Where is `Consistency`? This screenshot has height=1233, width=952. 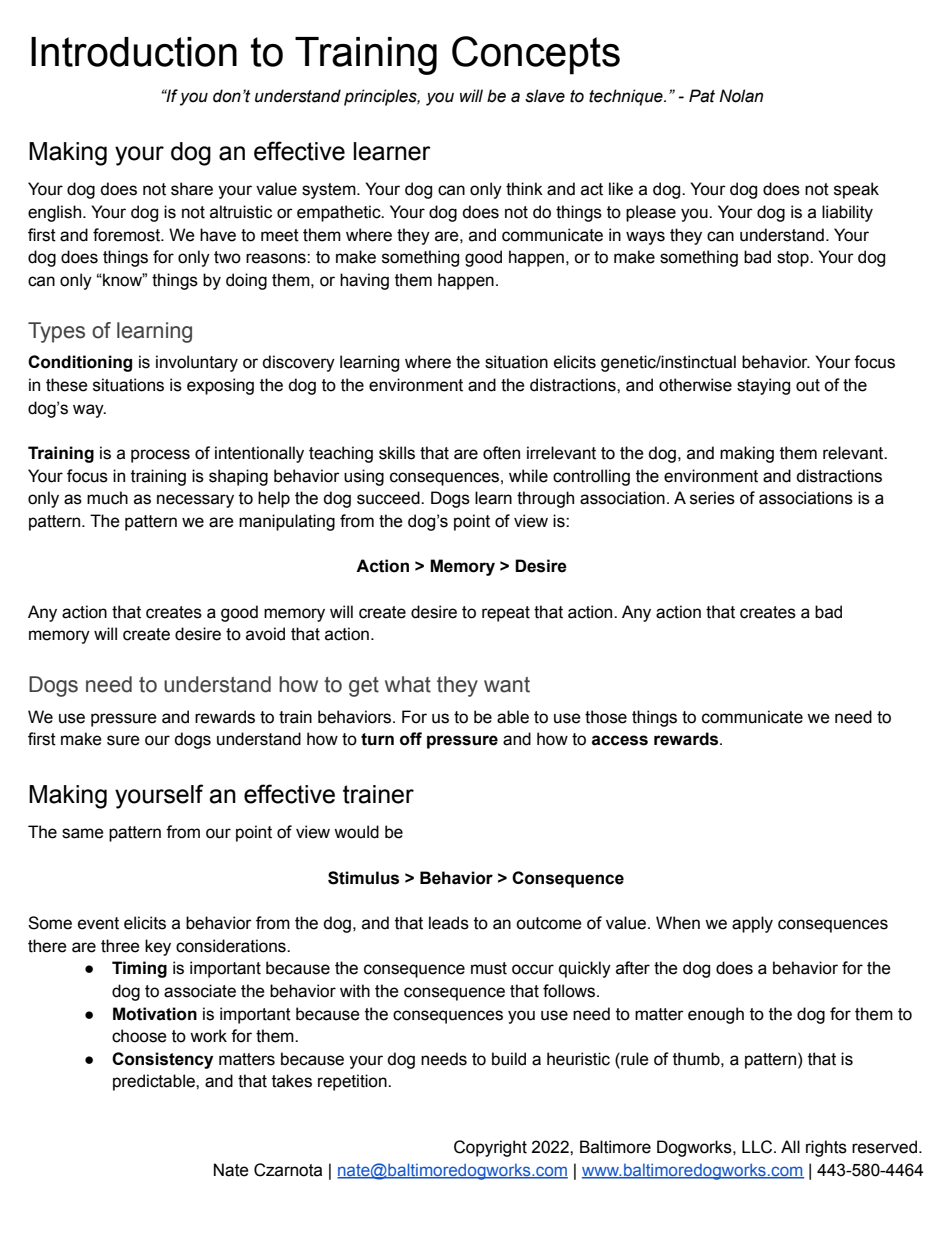 Consistency is located at coordinates (162, 1060).
